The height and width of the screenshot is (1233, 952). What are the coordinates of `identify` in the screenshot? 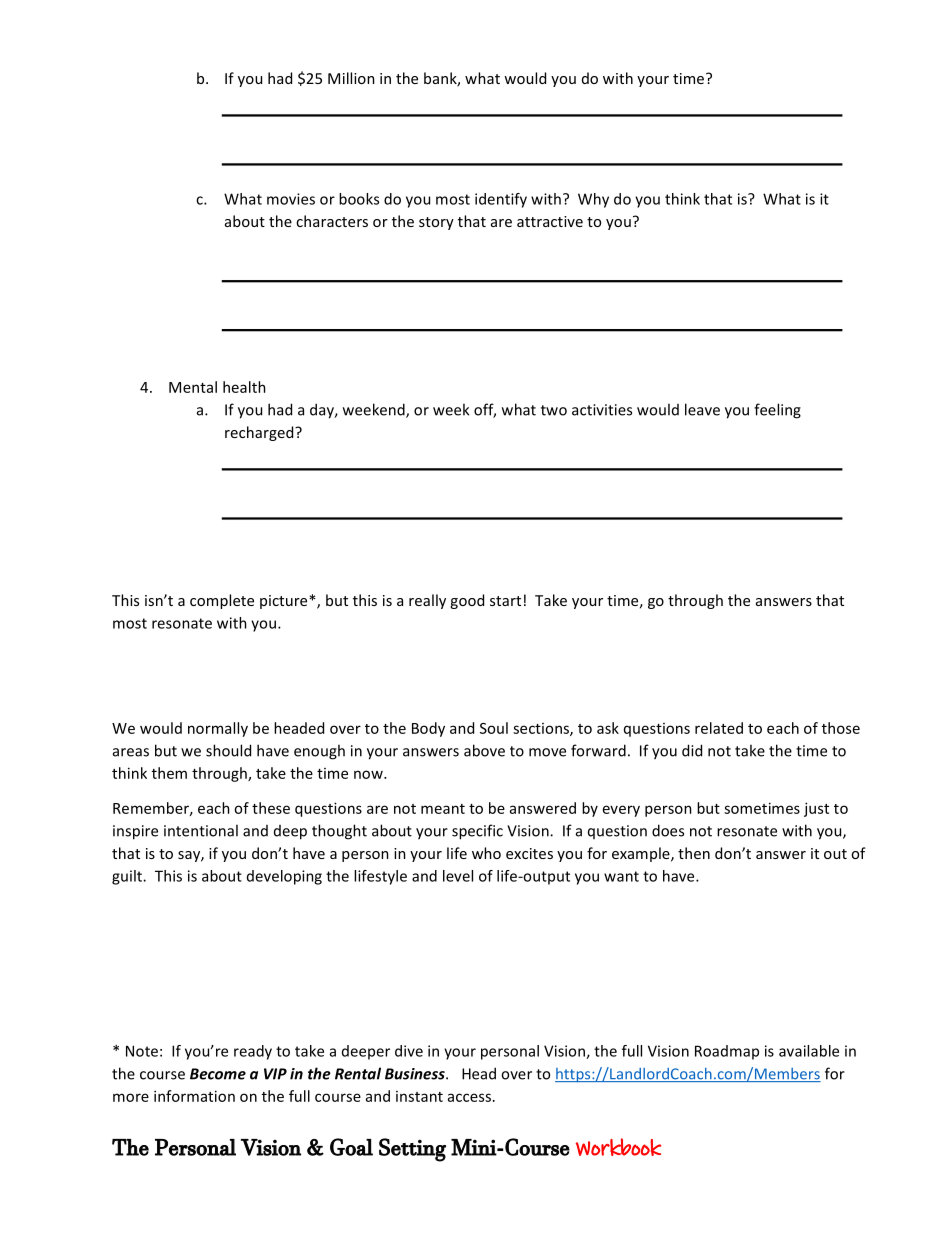 It's located at (501, 200).
